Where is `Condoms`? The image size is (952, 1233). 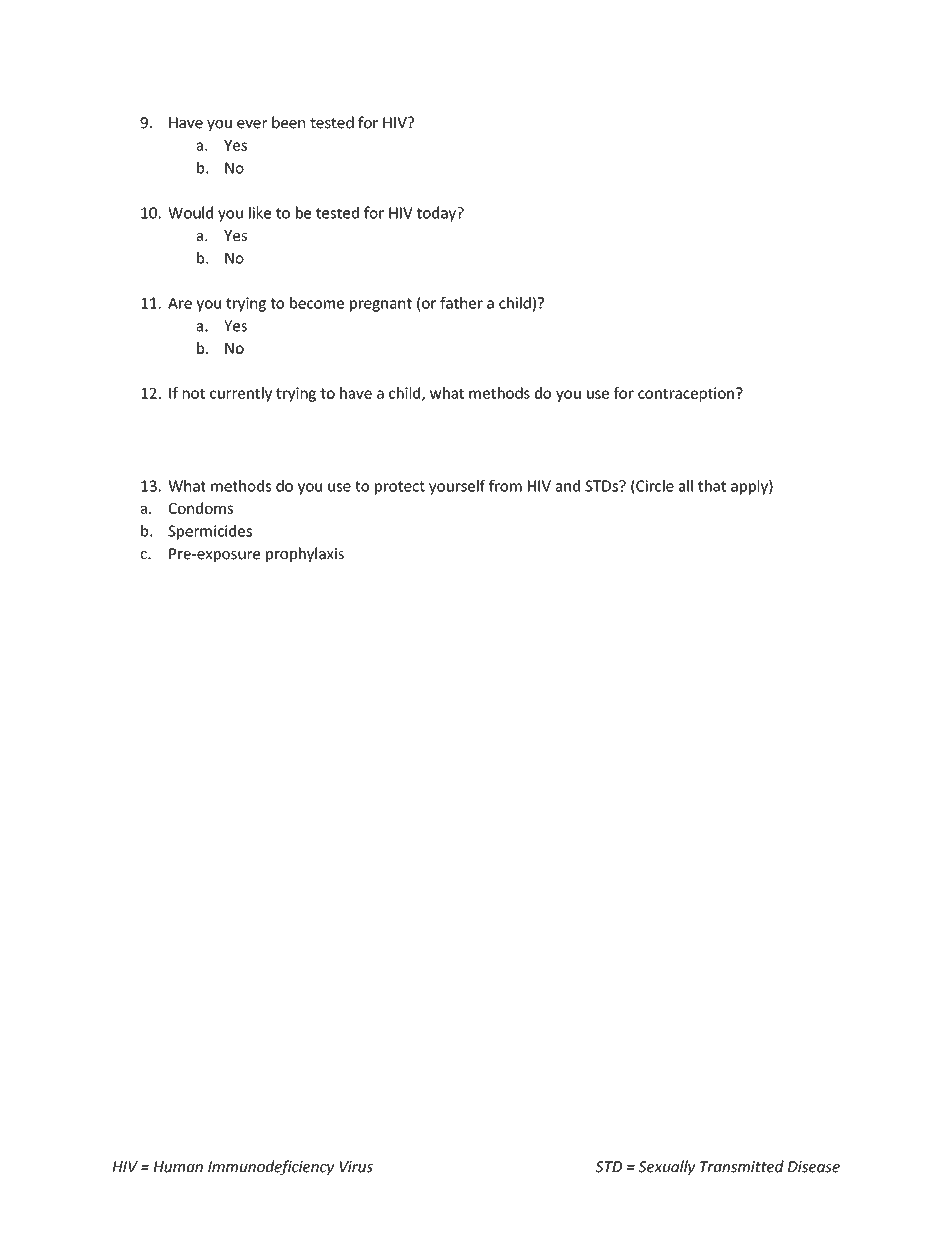 Condoms is located at coordinates (201, 508).
